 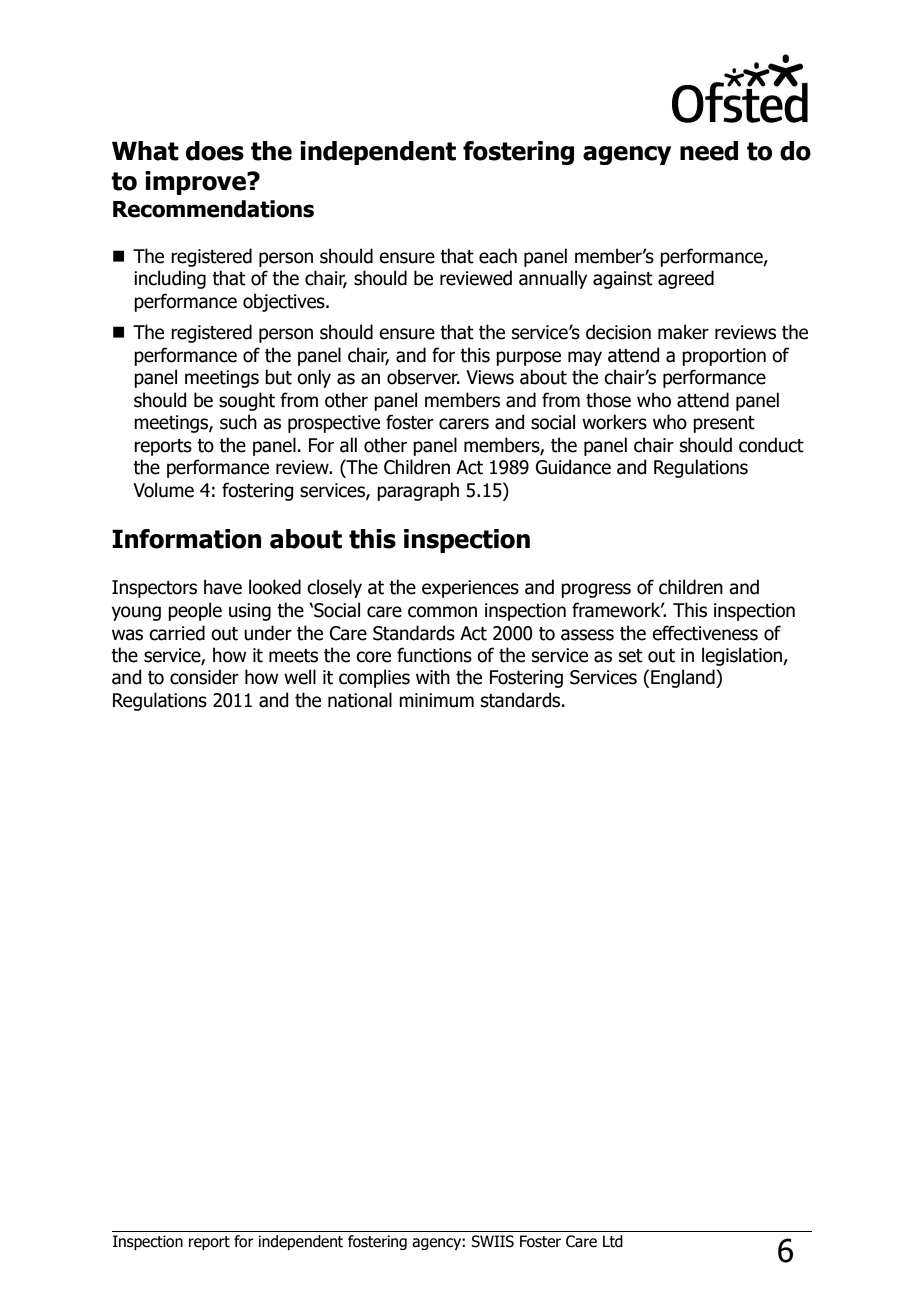 What do you see at coordinates (709, 151) in the screenshot?
I see `need` at bounding box center [709, 151].
